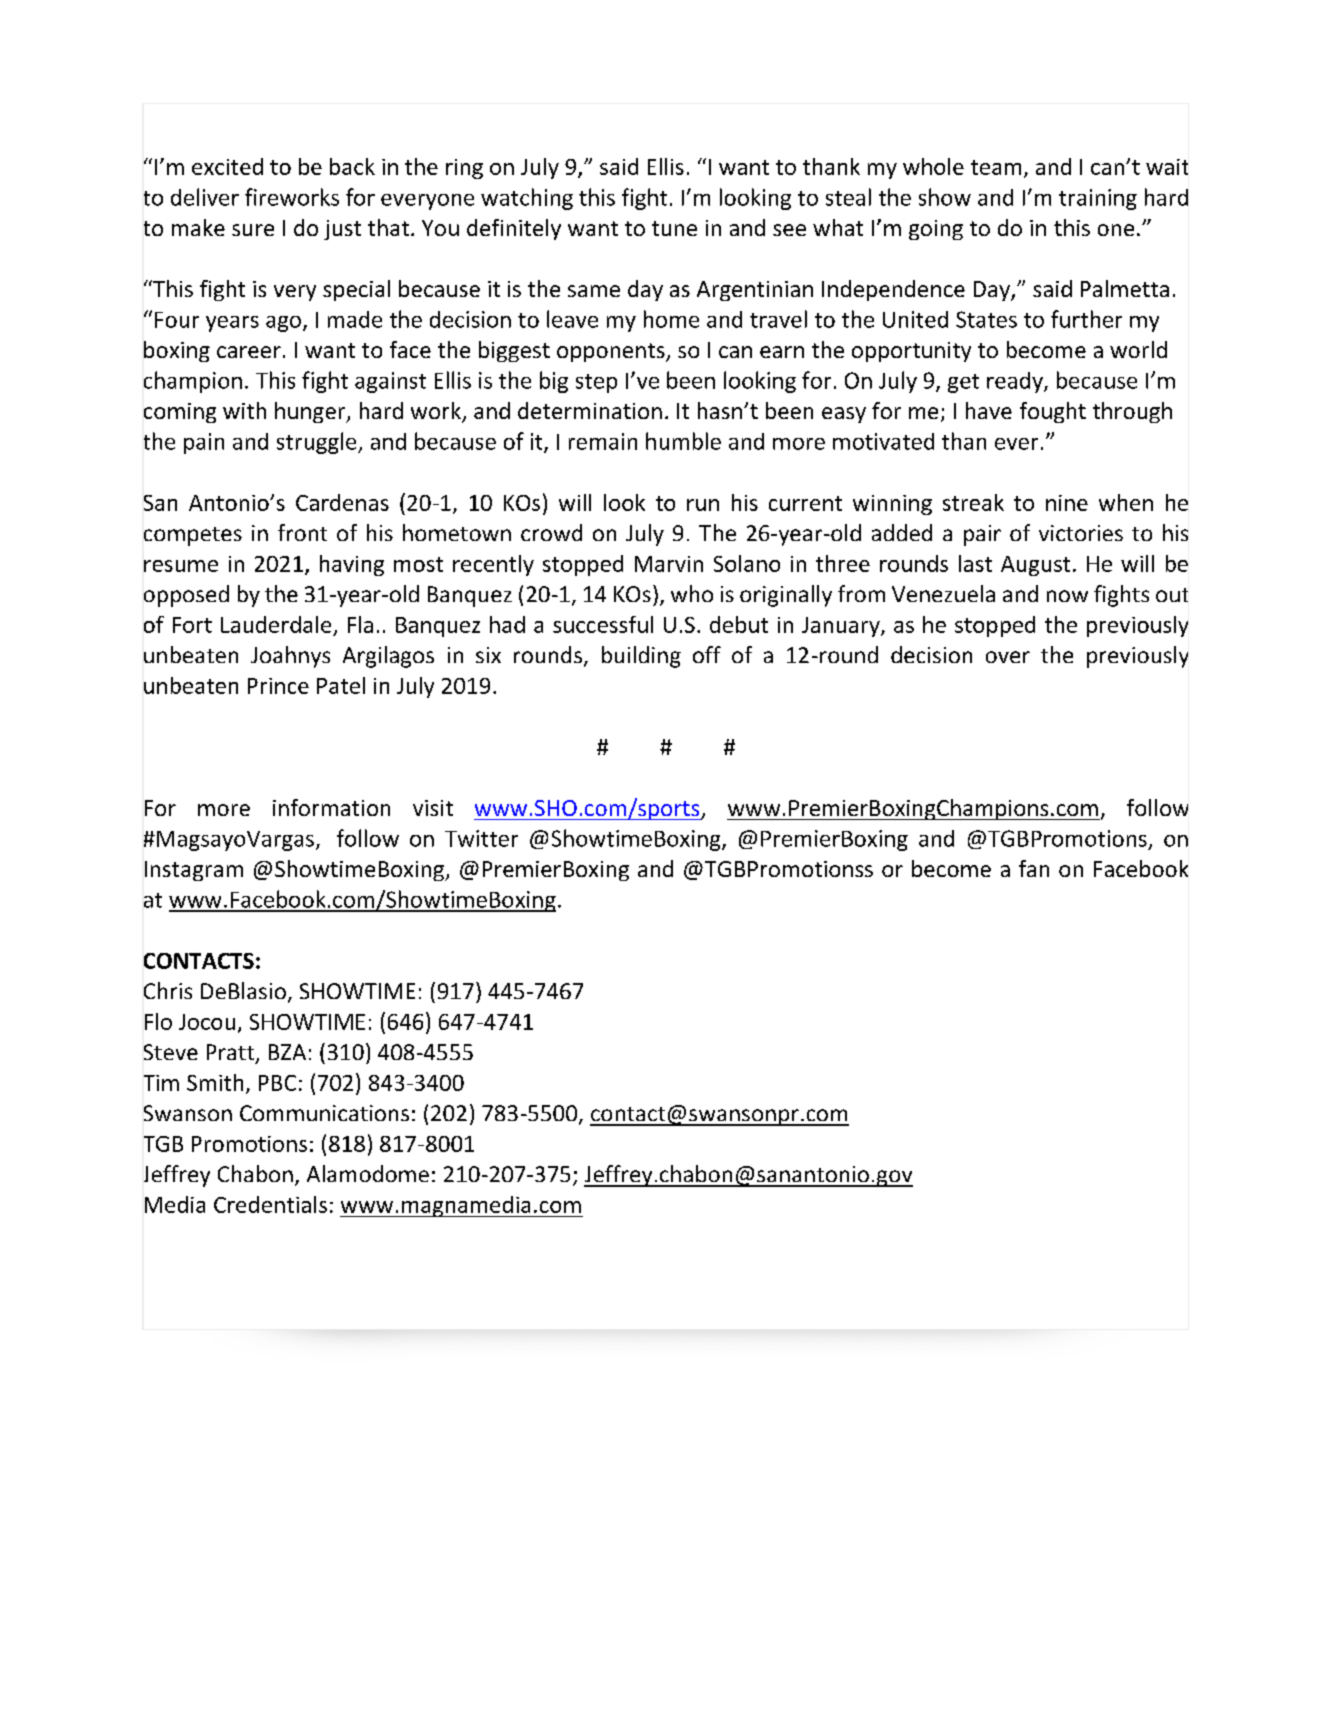 The image size is (1331, 1722). Describe the element at coordinates (703, 505) in the screenshot. I see `run` at that location.
